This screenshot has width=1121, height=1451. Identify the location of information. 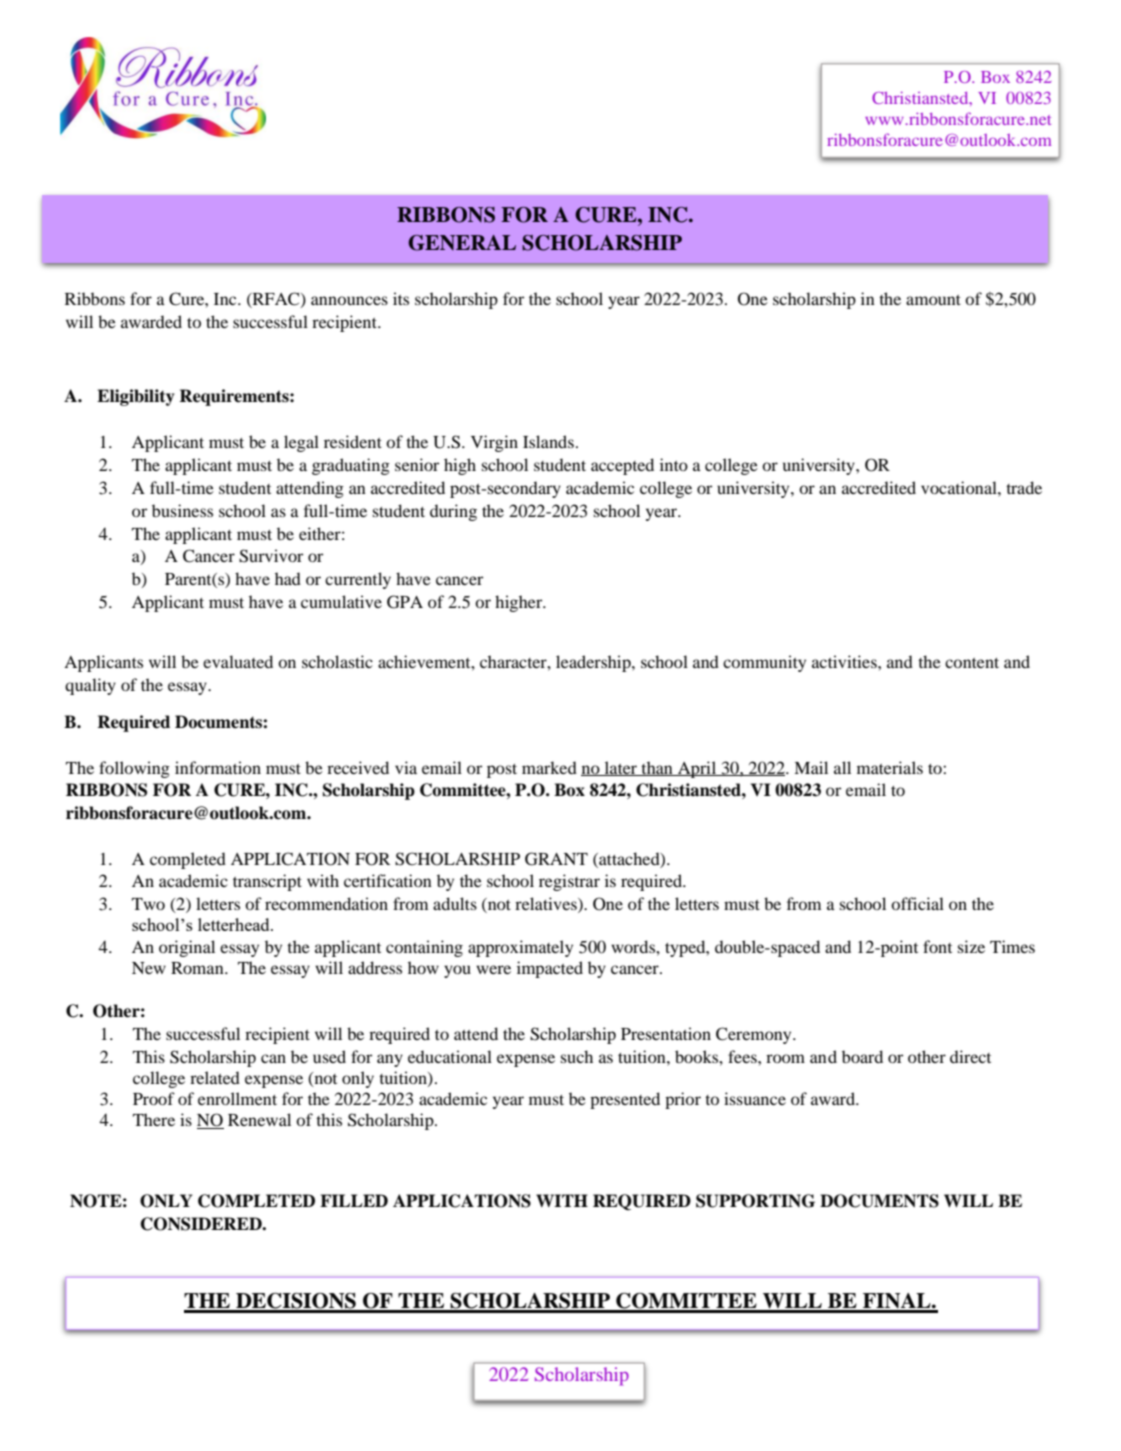
(218, 767).
